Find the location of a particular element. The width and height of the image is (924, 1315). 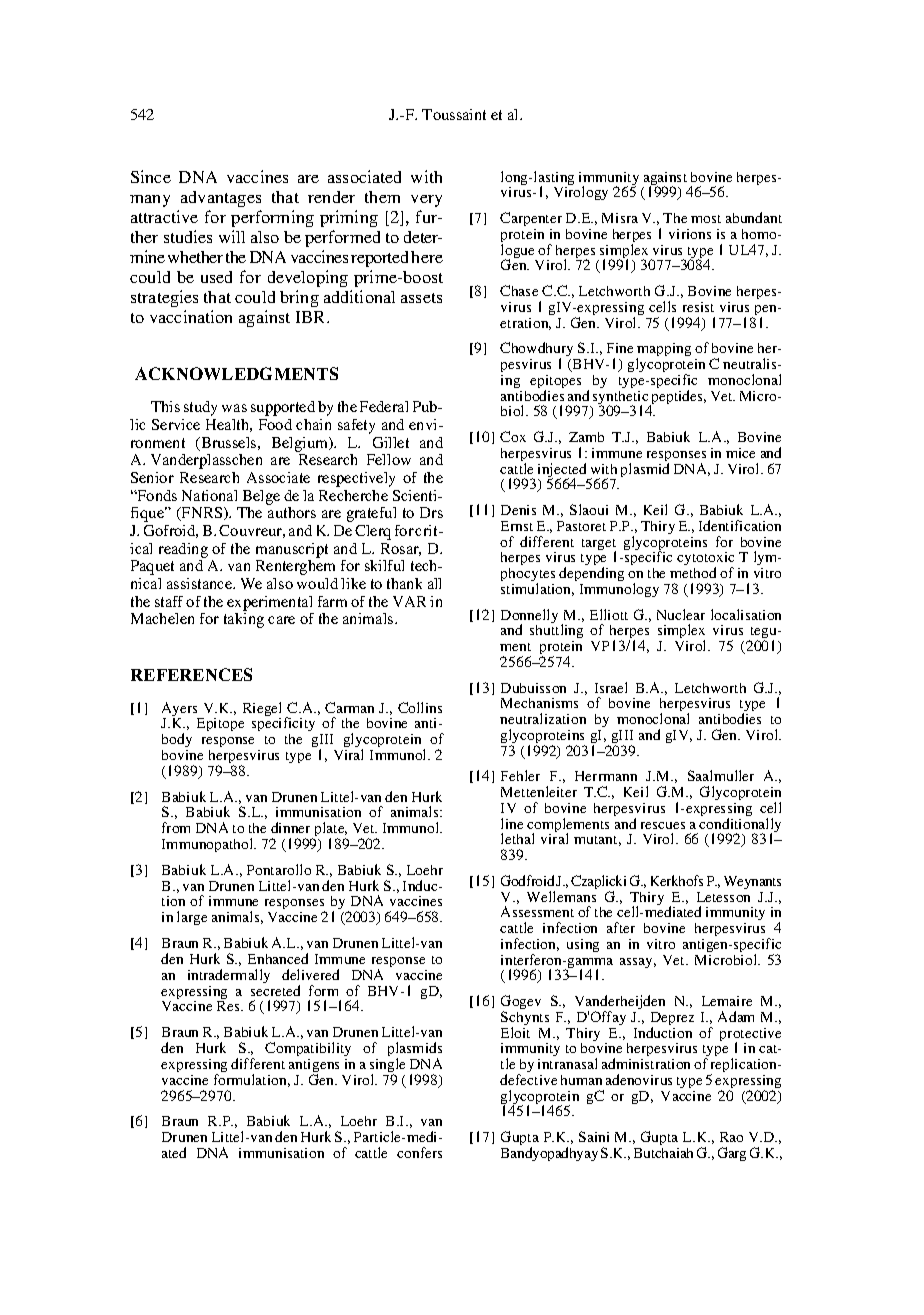

lethal is located at coordinates (517, 838).
